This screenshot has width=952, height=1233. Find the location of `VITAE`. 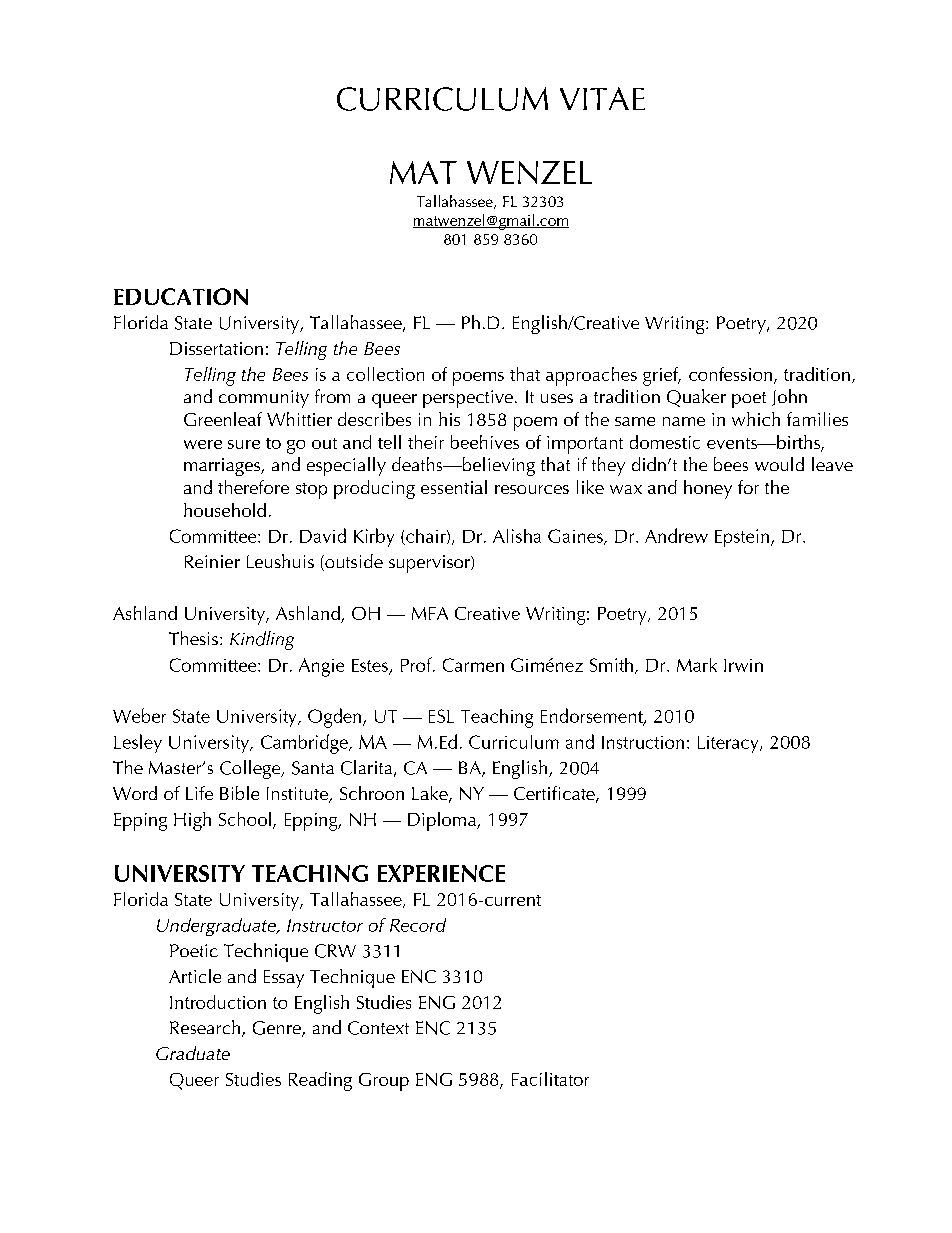

VITAE is located at coordinates (602, 98).
